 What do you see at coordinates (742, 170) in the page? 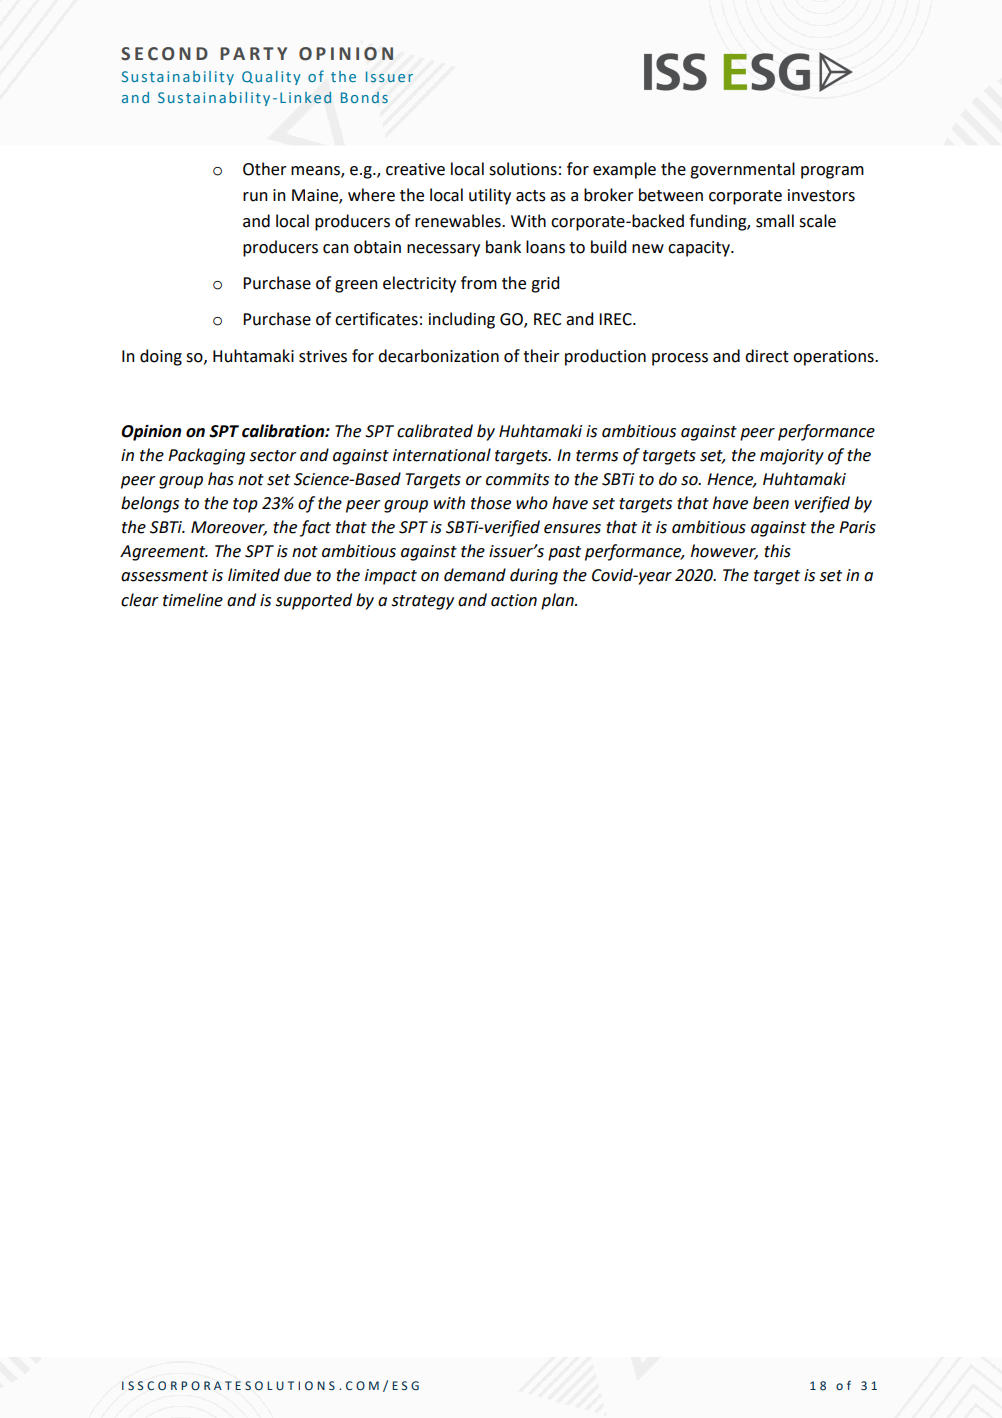
I see `governmental` at bounding box center [742, 170].
